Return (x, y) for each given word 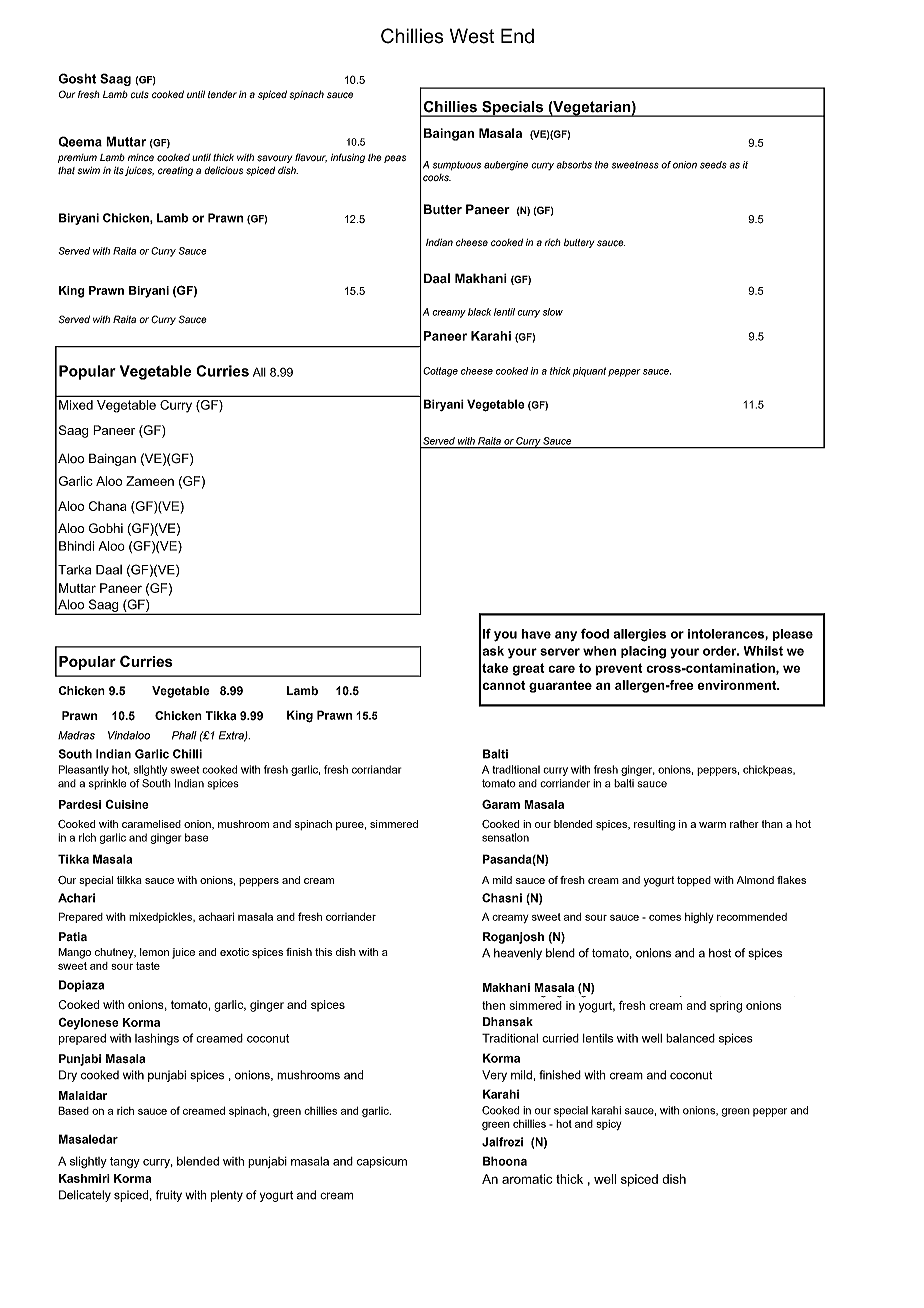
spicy (608, 1125)
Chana (107, 506)
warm (712, 825)
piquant (589, 372)
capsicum (382, 1162)
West (472, 36)
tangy (125, 1162)
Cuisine (127, 804)
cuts (140, 94)
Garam (501, 804)
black (479, 312)
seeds (713, 165)
